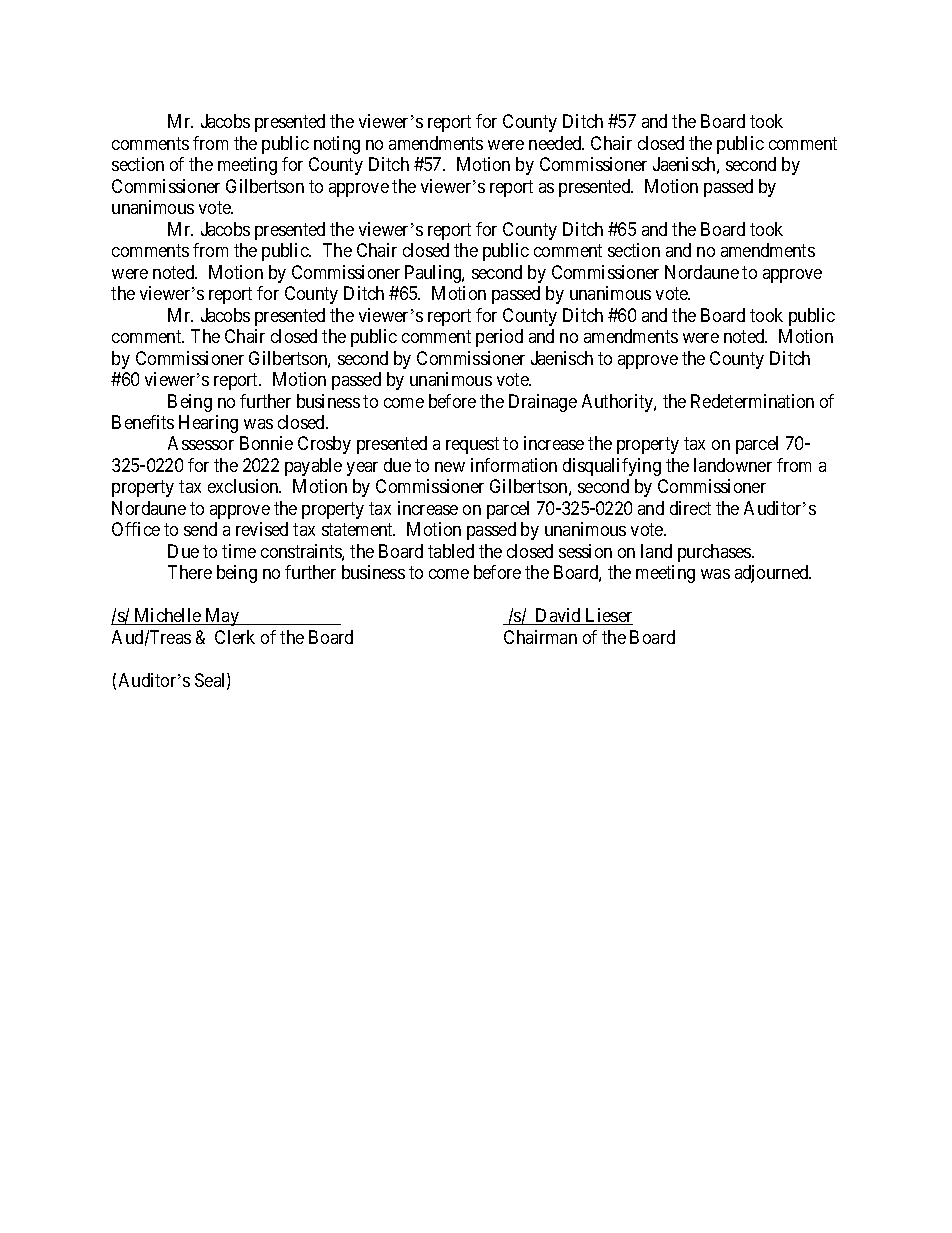  Describe the element at coordinates (499, 338) in the page. I see `period` at that location.
